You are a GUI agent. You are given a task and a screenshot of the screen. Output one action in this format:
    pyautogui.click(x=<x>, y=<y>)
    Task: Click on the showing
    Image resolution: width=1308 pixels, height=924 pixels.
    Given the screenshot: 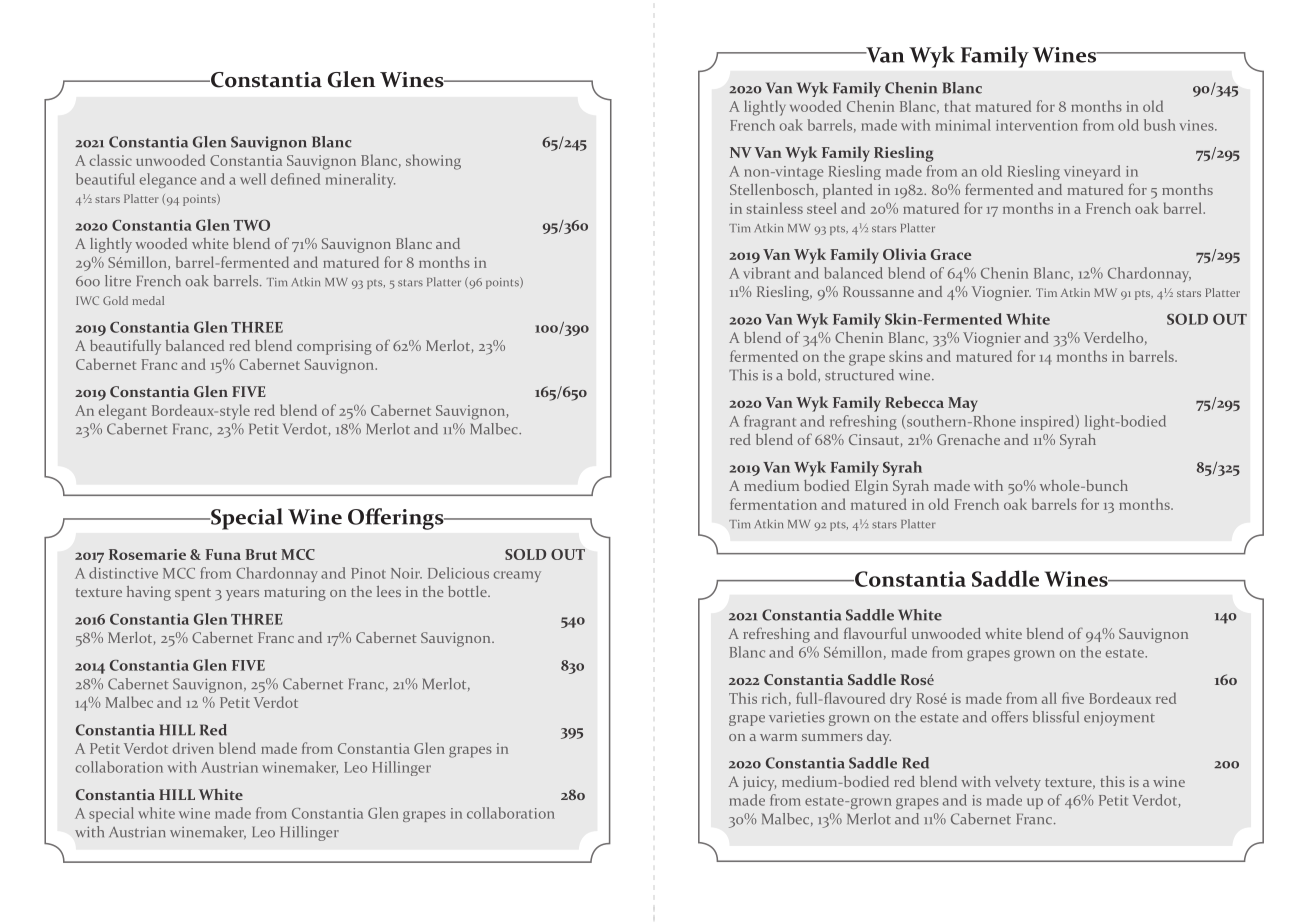 What is the action you would take?
    pyautogui.click(x=433, y=162)
